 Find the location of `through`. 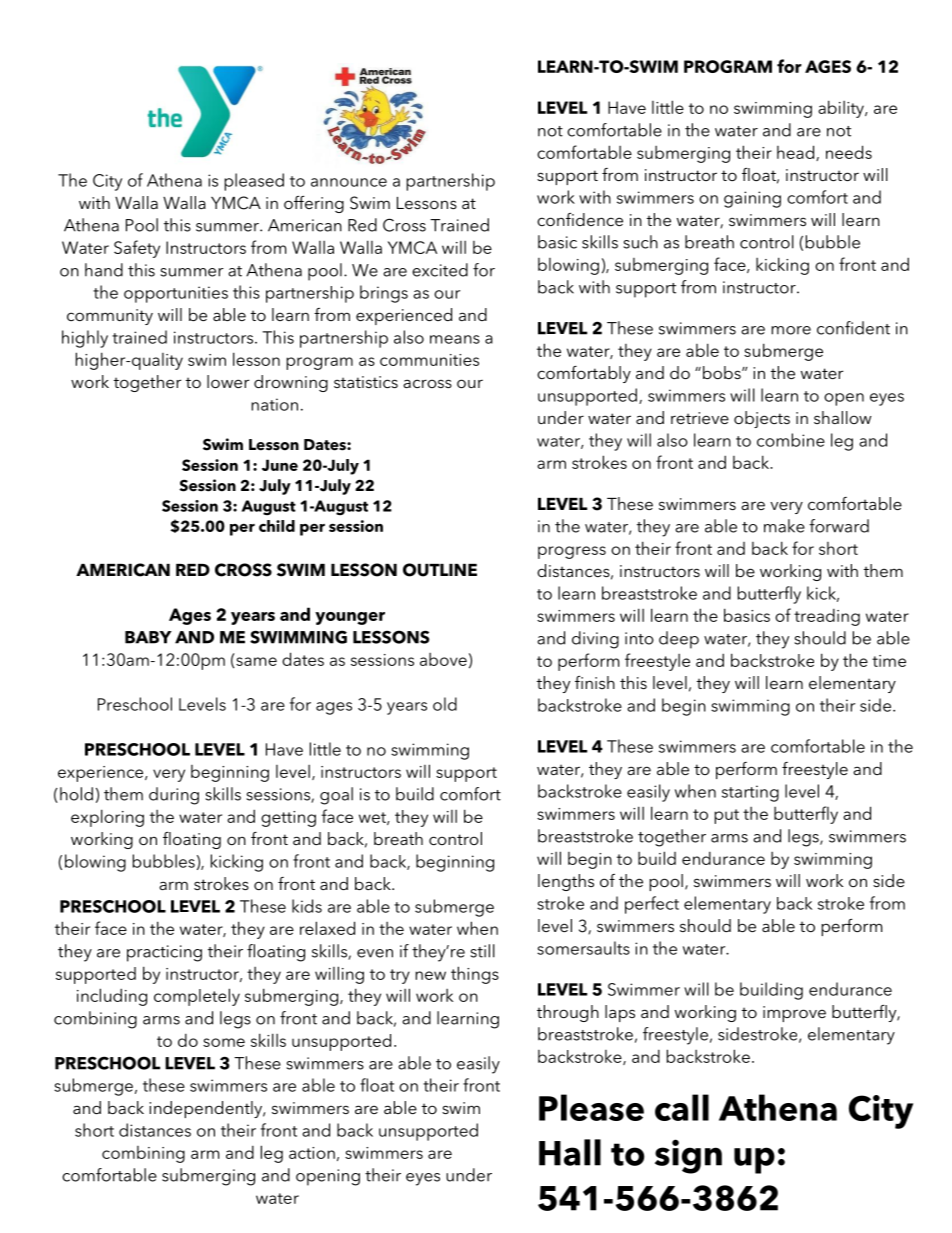

through is located at coordinates (568, 1013).
